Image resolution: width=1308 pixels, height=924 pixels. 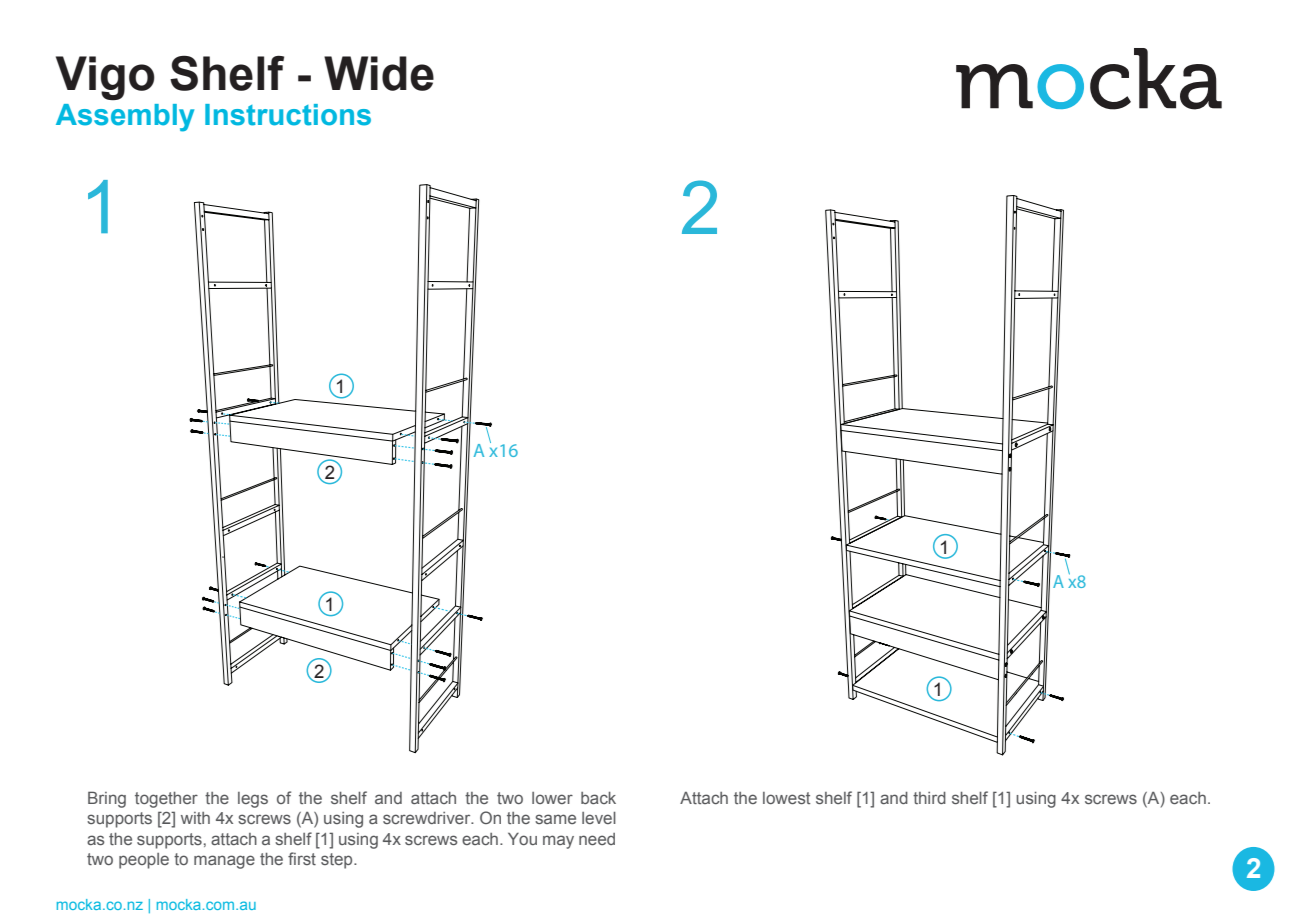 I want to click on screwdriver, so click(x=428, y=818).
